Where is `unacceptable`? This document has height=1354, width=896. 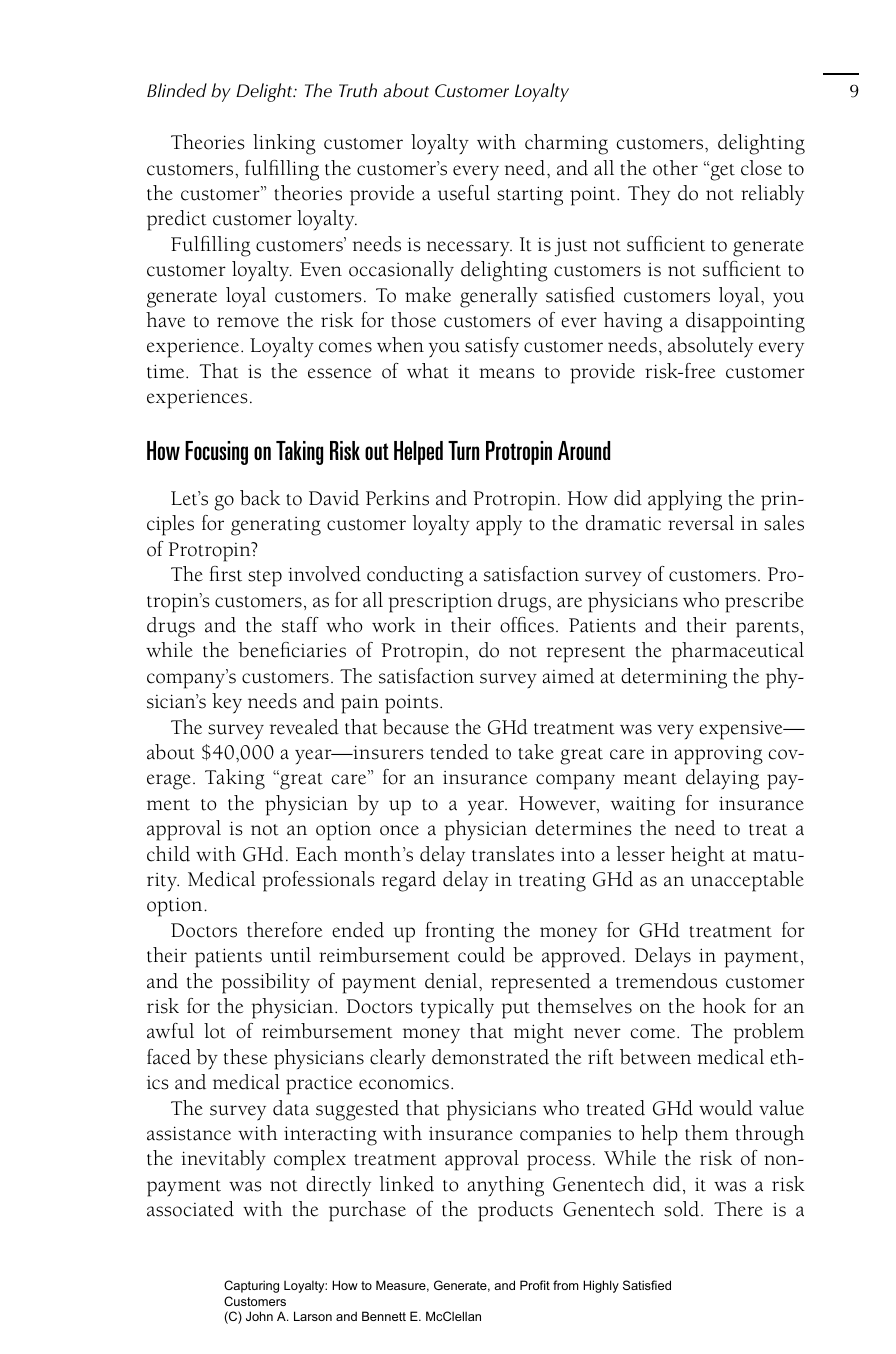
unacceptable is located at coordinates (747, 881).
